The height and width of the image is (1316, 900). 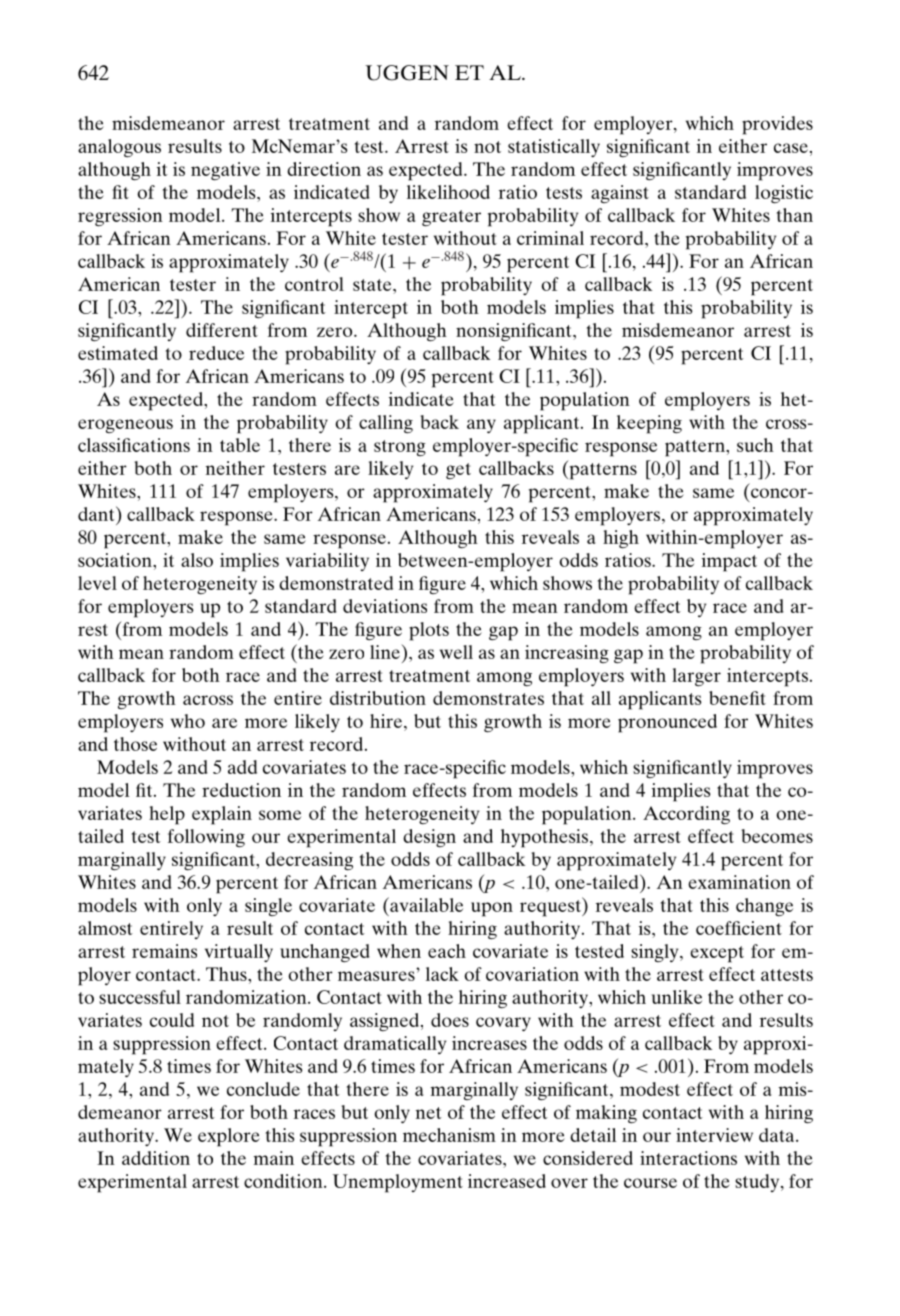 What do you see at coordinates (714, 1135) in the image?
I see `interview` at bounding box center [714, 1135].
